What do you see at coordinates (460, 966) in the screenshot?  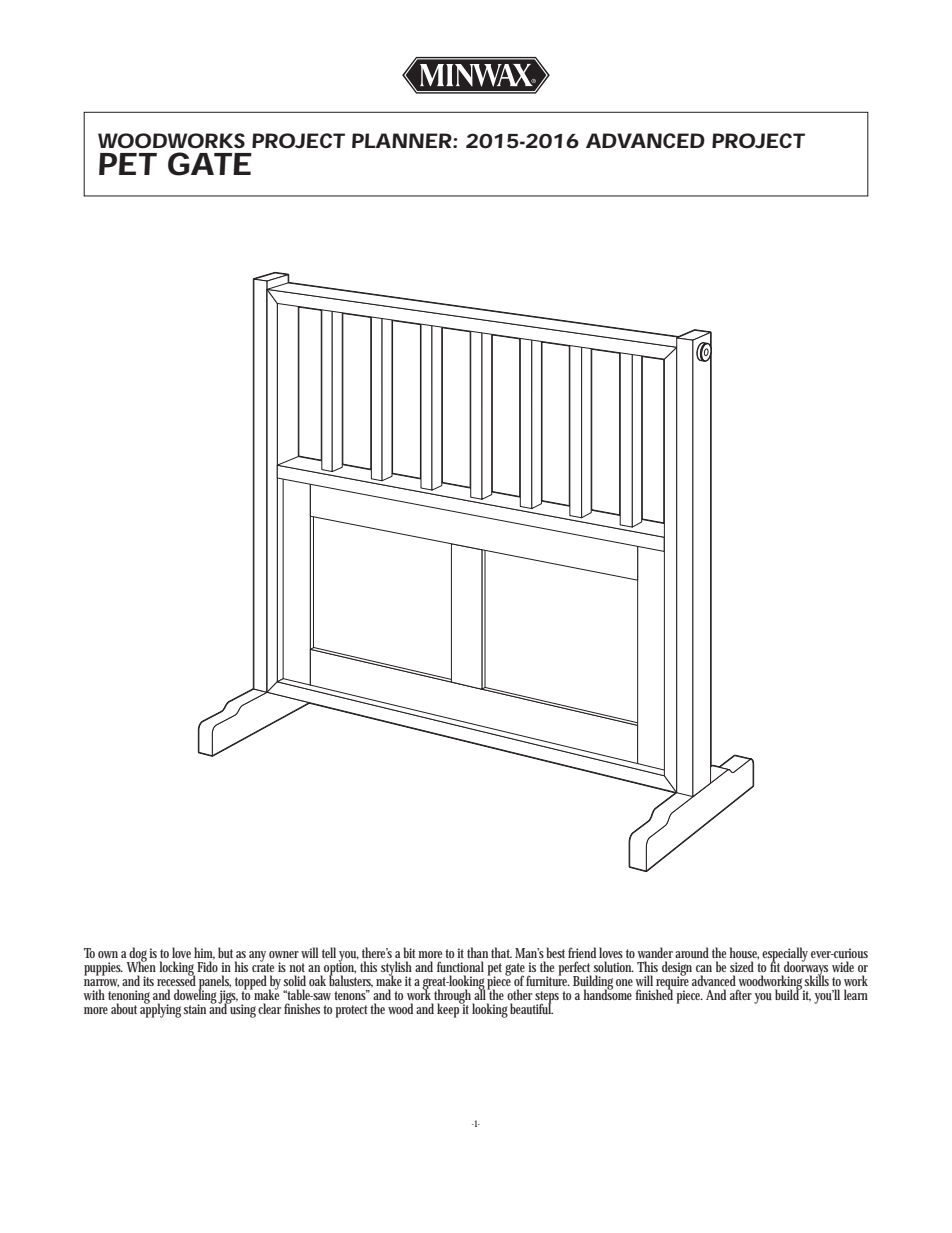 I see `functional` at bounding box center [460, 966].
